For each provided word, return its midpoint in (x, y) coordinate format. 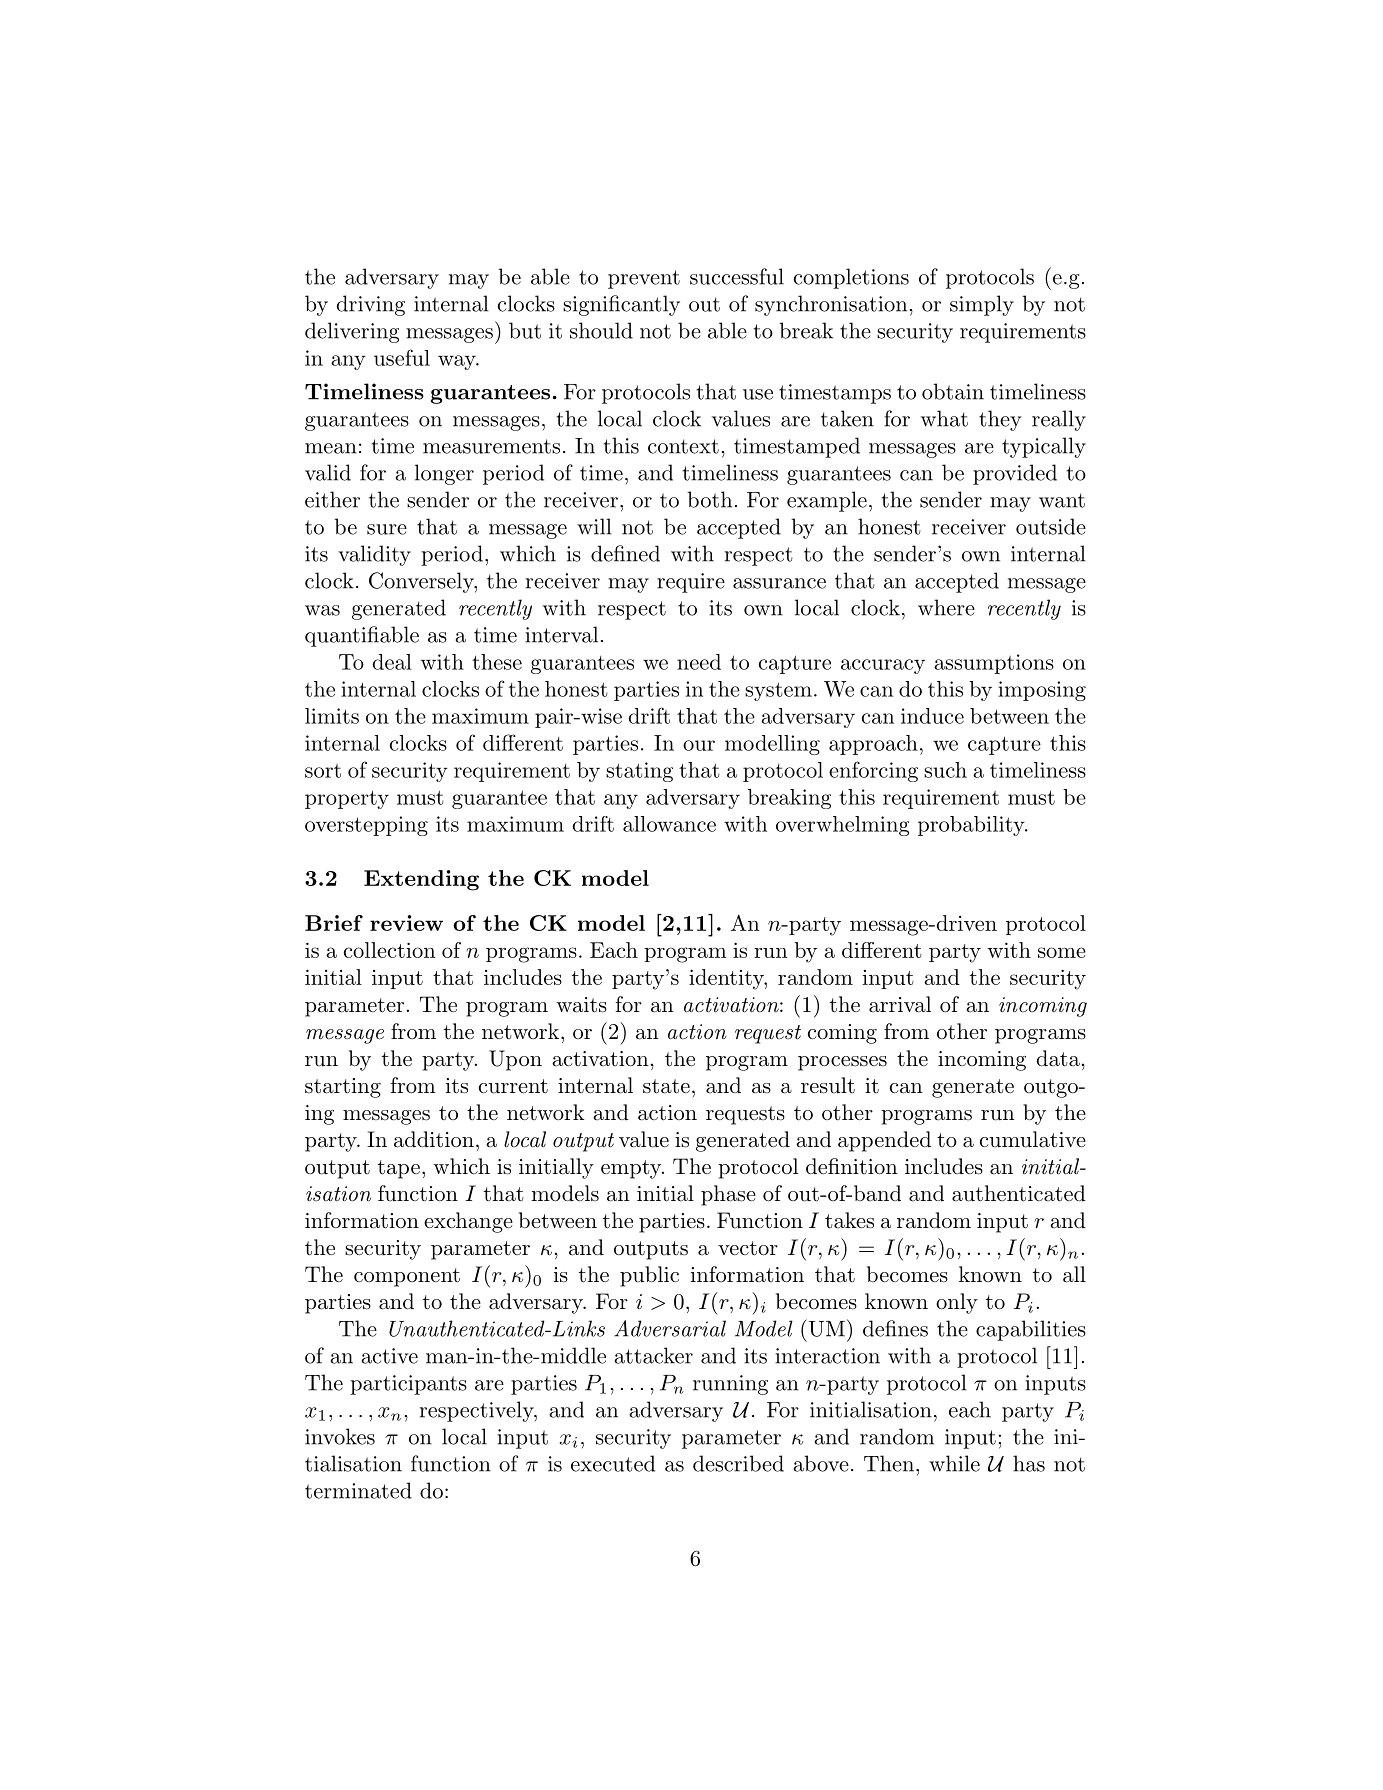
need (699, 662)
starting (343, 1088)
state (666, 1086)
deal (392, 662)
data (1058, 1058)
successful (737, 276)
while (954, 1463)
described (738, 1463)
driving (371, 305)
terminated (358, 1490)
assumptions (994, 664)
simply (982, 305)
